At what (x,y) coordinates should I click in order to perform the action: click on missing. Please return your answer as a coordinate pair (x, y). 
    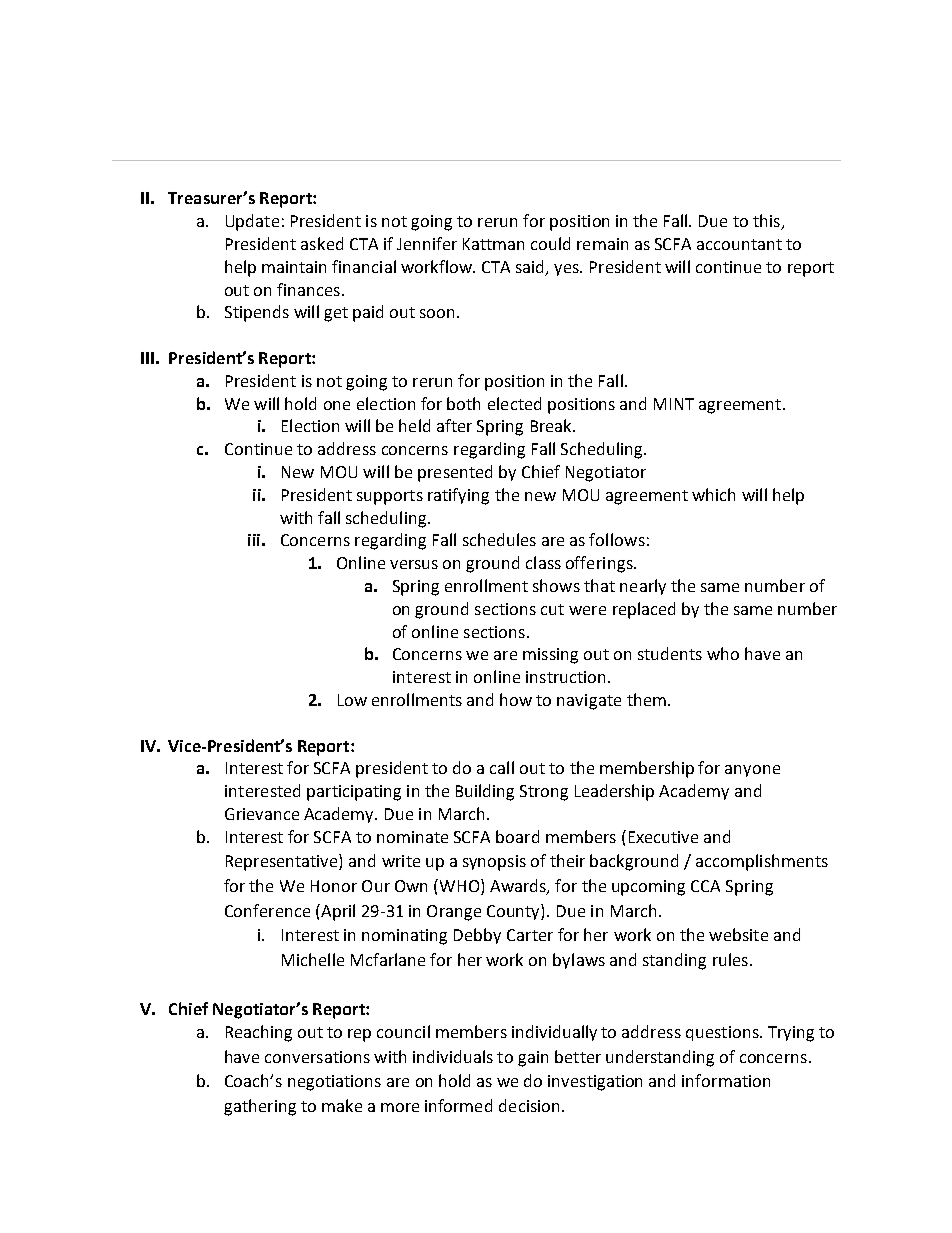
    Looking at the image, I should click on (550, 656).
